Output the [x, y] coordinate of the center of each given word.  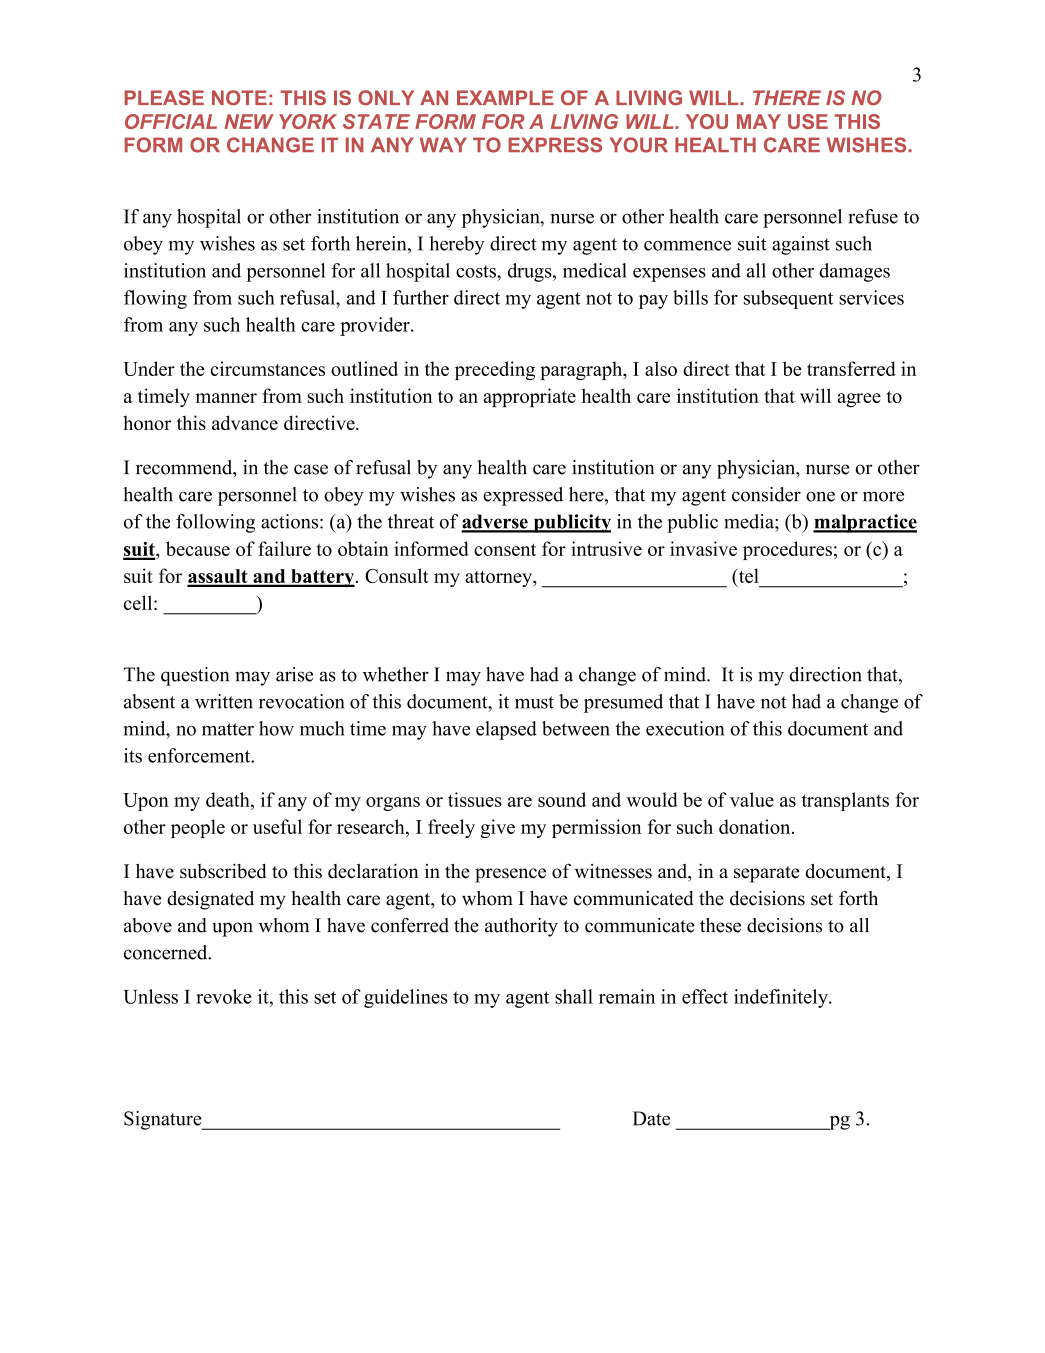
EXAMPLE [505, 97]
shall [574, 996]
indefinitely [782, 998]
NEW [249, 121]
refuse [873, 216]
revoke [224, 996]
